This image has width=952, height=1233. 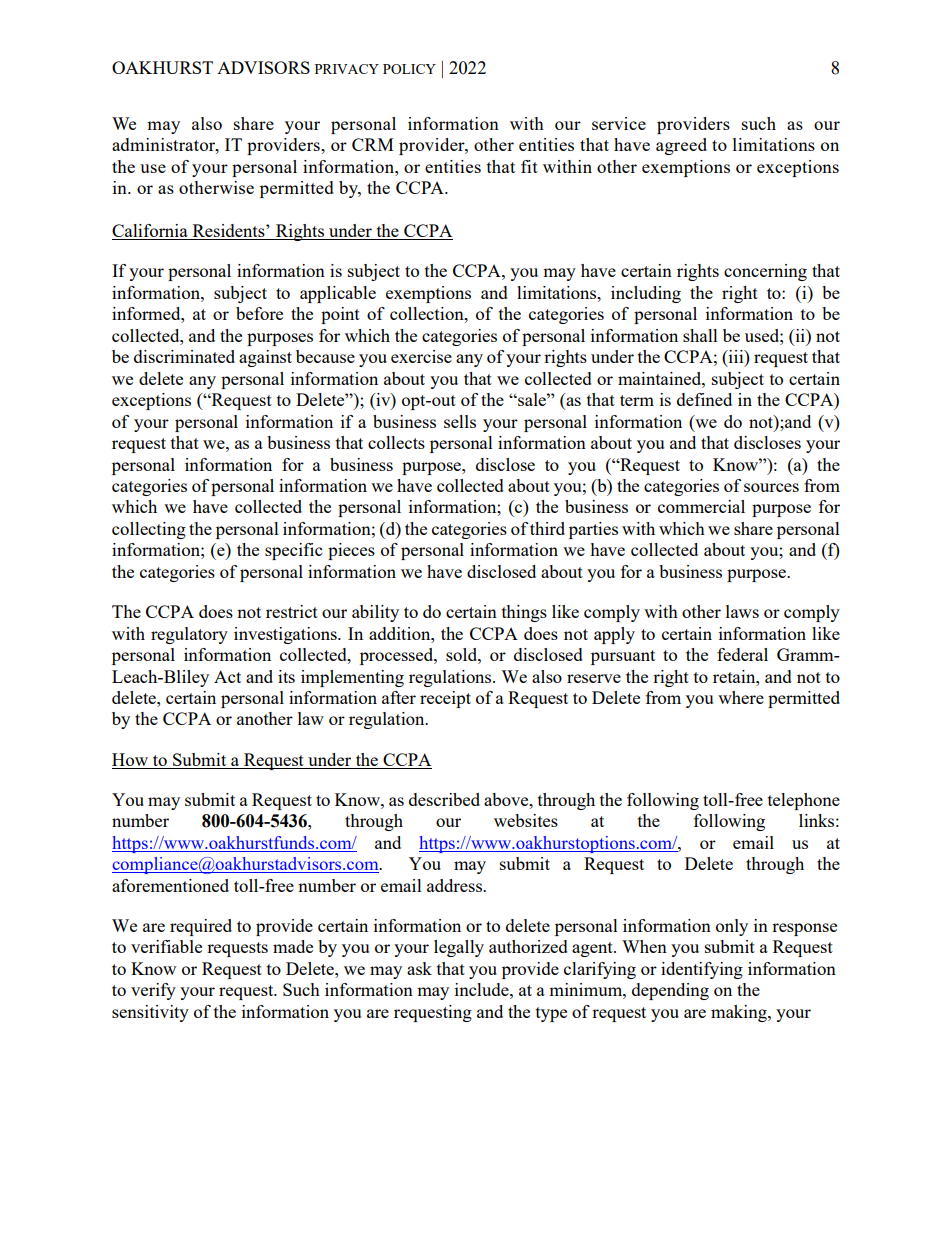 I want to click on POLICY, so click(x=409, y=69).
